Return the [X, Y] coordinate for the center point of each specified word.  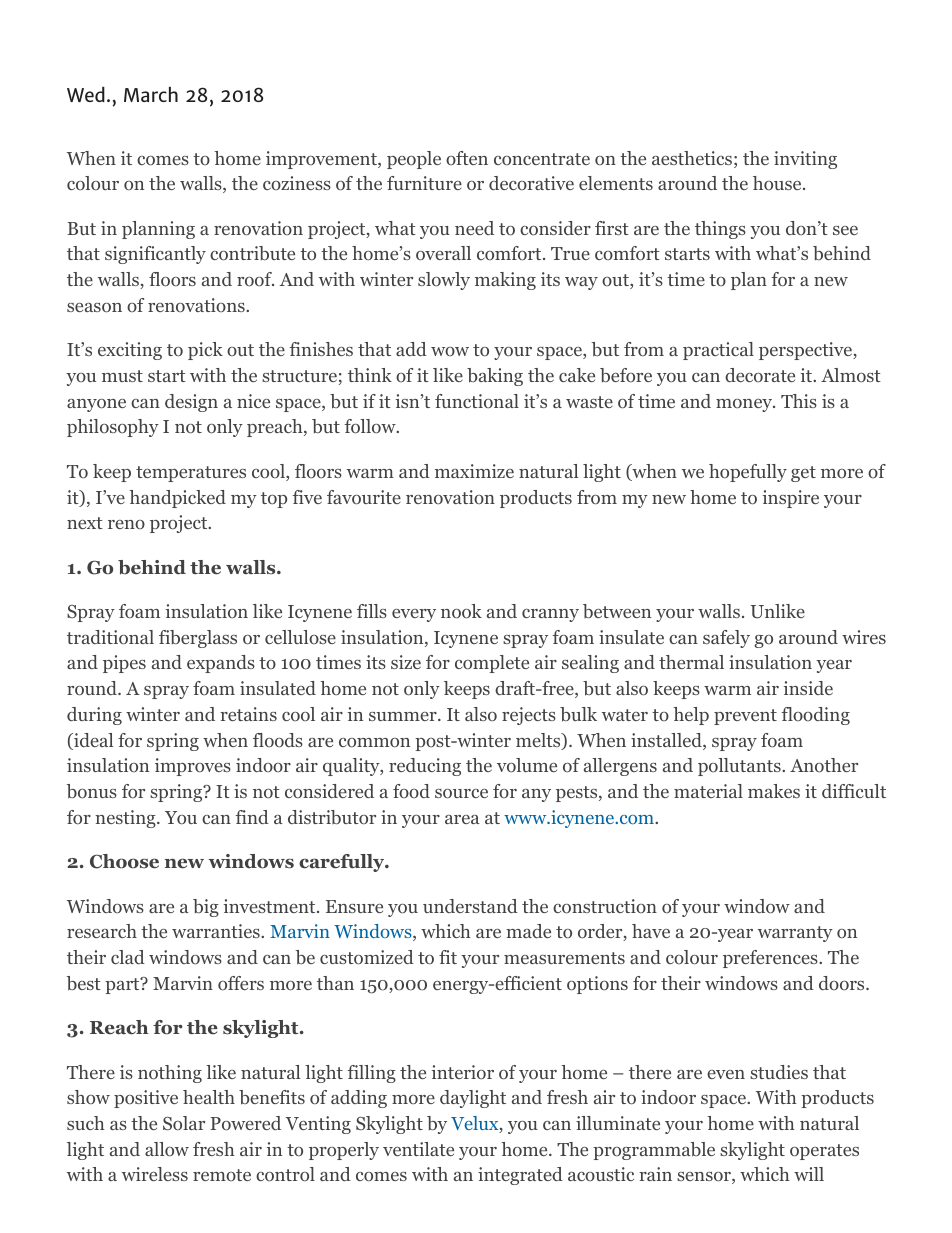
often [467, 158]
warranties [217, 931]
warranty [795, 934]
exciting [130, 351]
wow [450, 351]
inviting [805, 160]
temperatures [191, 474]
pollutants [739, 767]
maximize [474, 471]
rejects [529, 716]
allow [167, 1149]
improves [193, 767]
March [151, 94]
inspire [791, 499]
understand [470, 906]
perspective [806, 351]
